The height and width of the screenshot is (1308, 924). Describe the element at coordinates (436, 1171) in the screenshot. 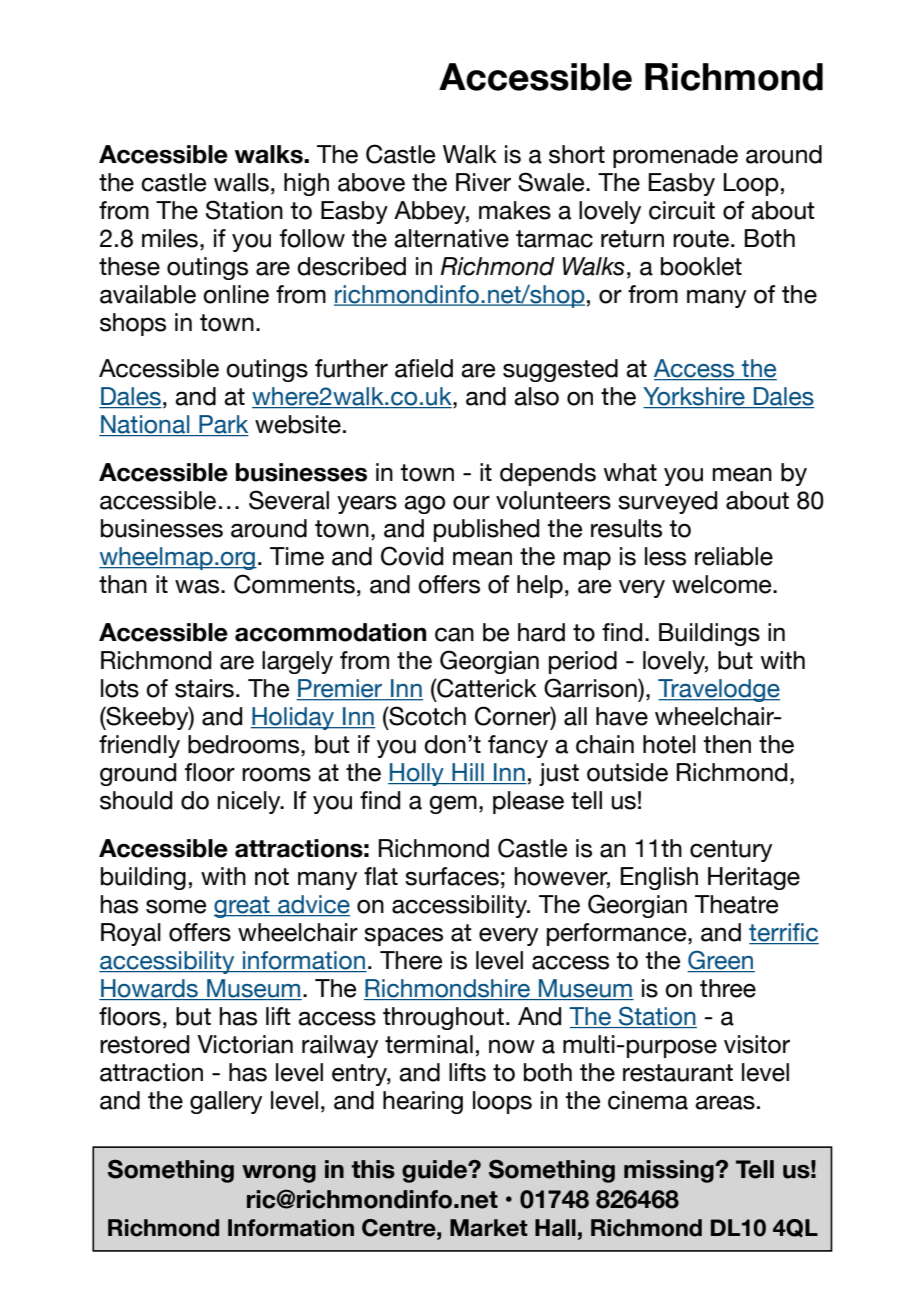

I see `guide` at that location.
